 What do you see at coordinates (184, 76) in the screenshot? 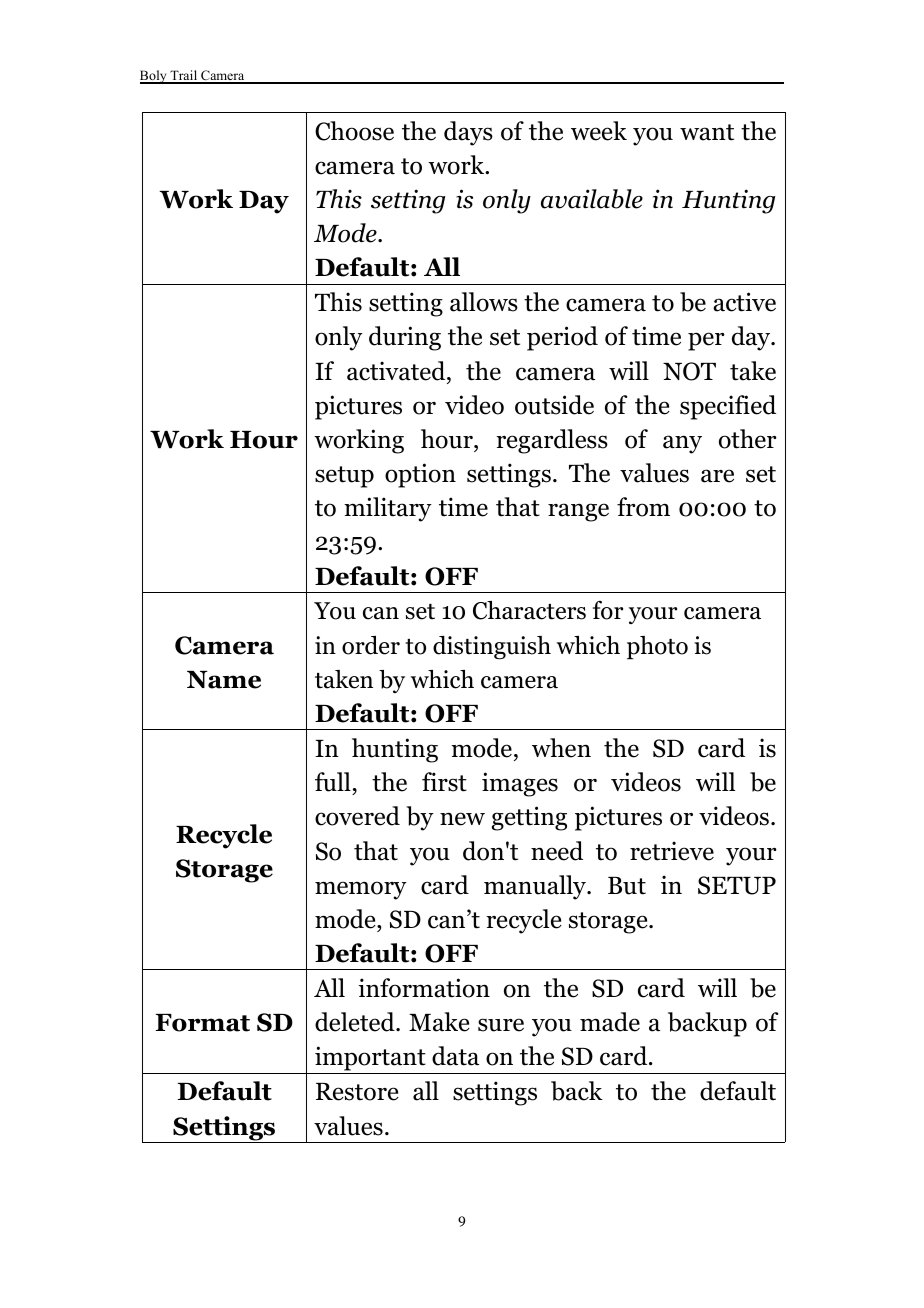
I see `Trail` at bounding box center [184, 76].
